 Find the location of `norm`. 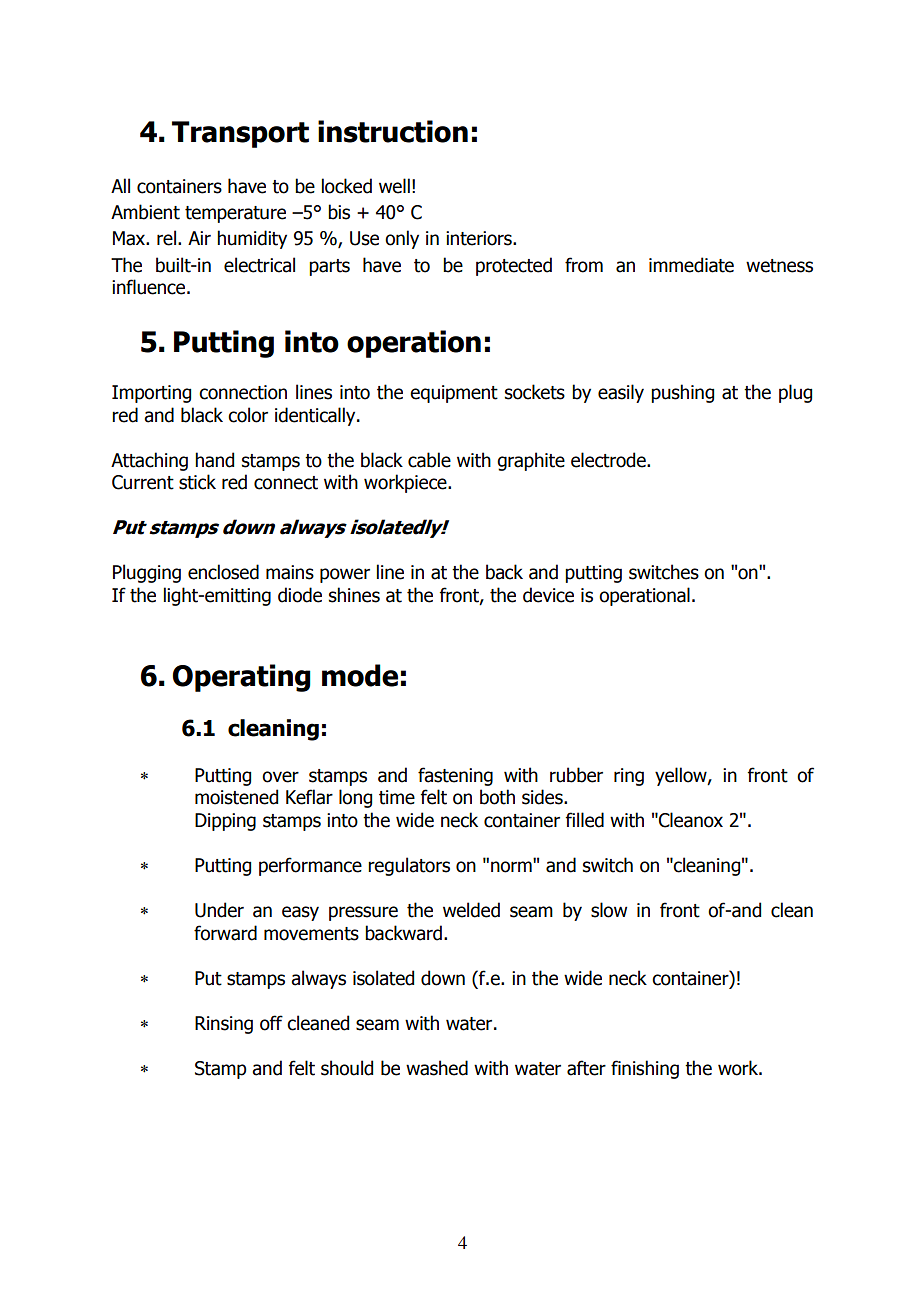

norm is located at coordinates (512, 866).
